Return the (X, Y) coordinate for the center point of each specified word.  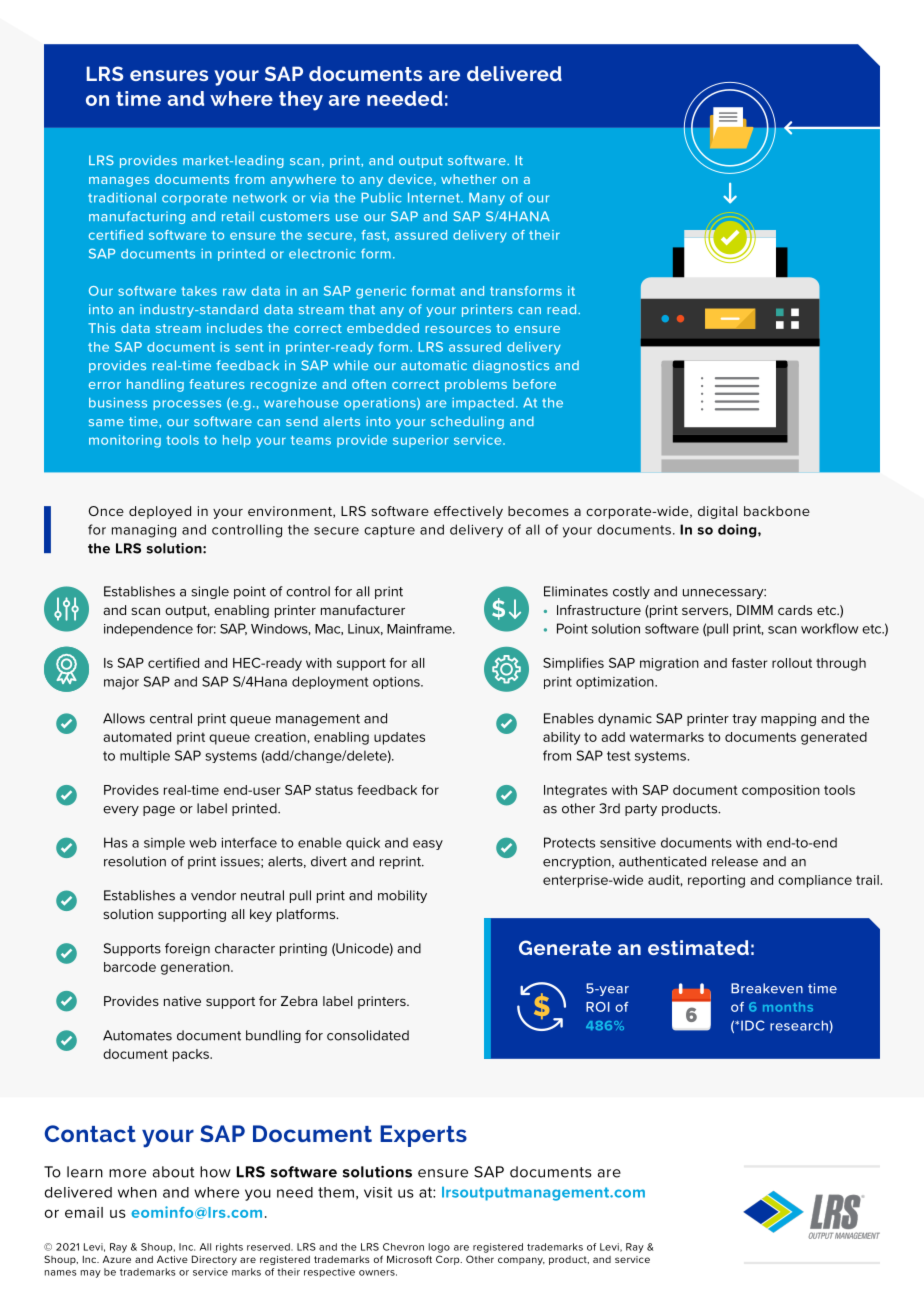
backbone (777, 511)
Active (172, 1259)
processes (187, 405)
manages (119, 182)
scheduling (467, 422)
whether (469, 179)
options (397, 682)
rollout (792, 663)
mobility (402, 896)
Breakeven (767, 988)
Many (487, 199)
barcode (130, 967)
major (121, 683)
